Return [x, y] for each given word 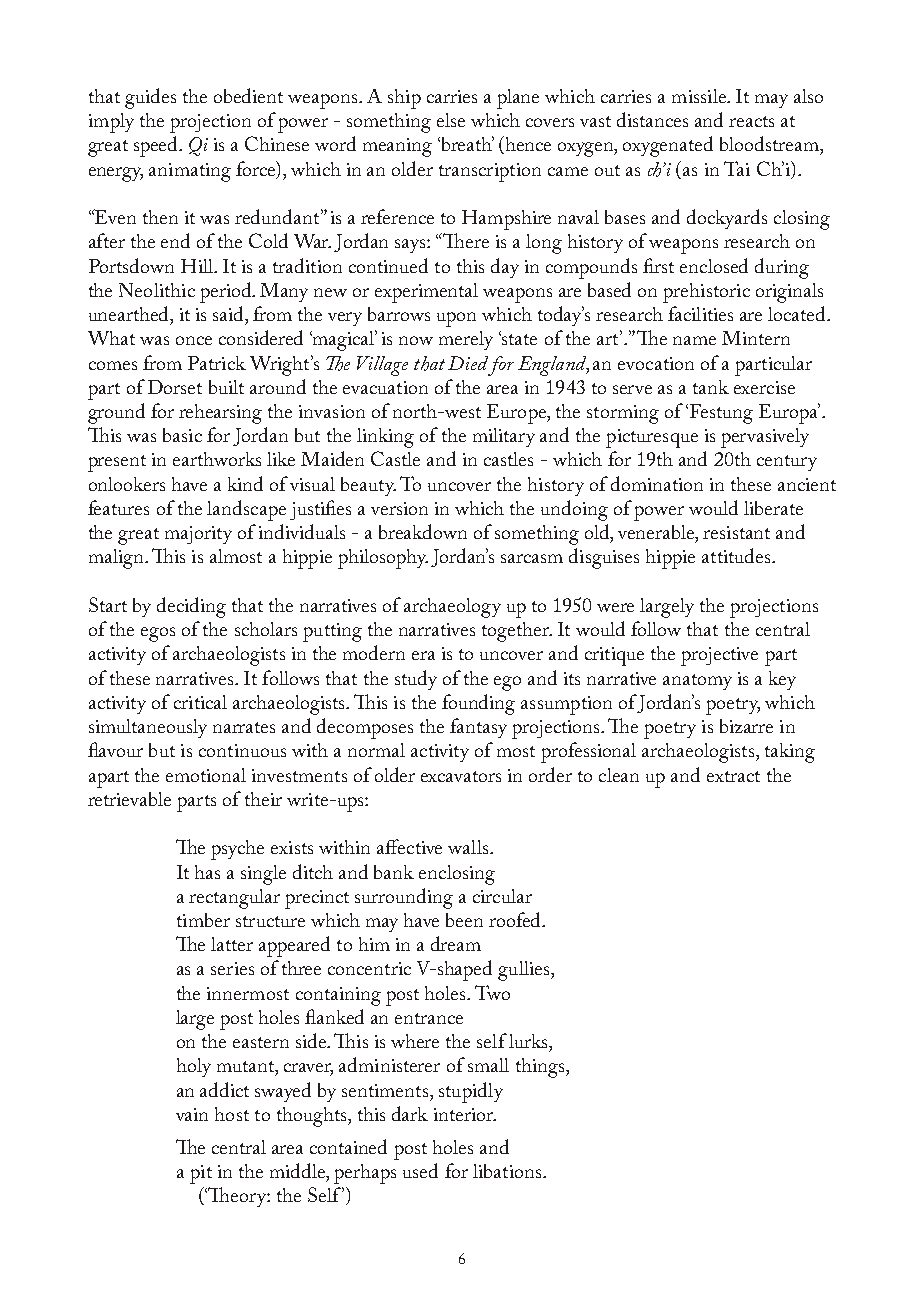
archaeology [452, 608]
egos [158, 634]
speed [157, 146]
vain [192, 1114]
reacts [751, 121]
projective [719, 656]
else [451, 120]
